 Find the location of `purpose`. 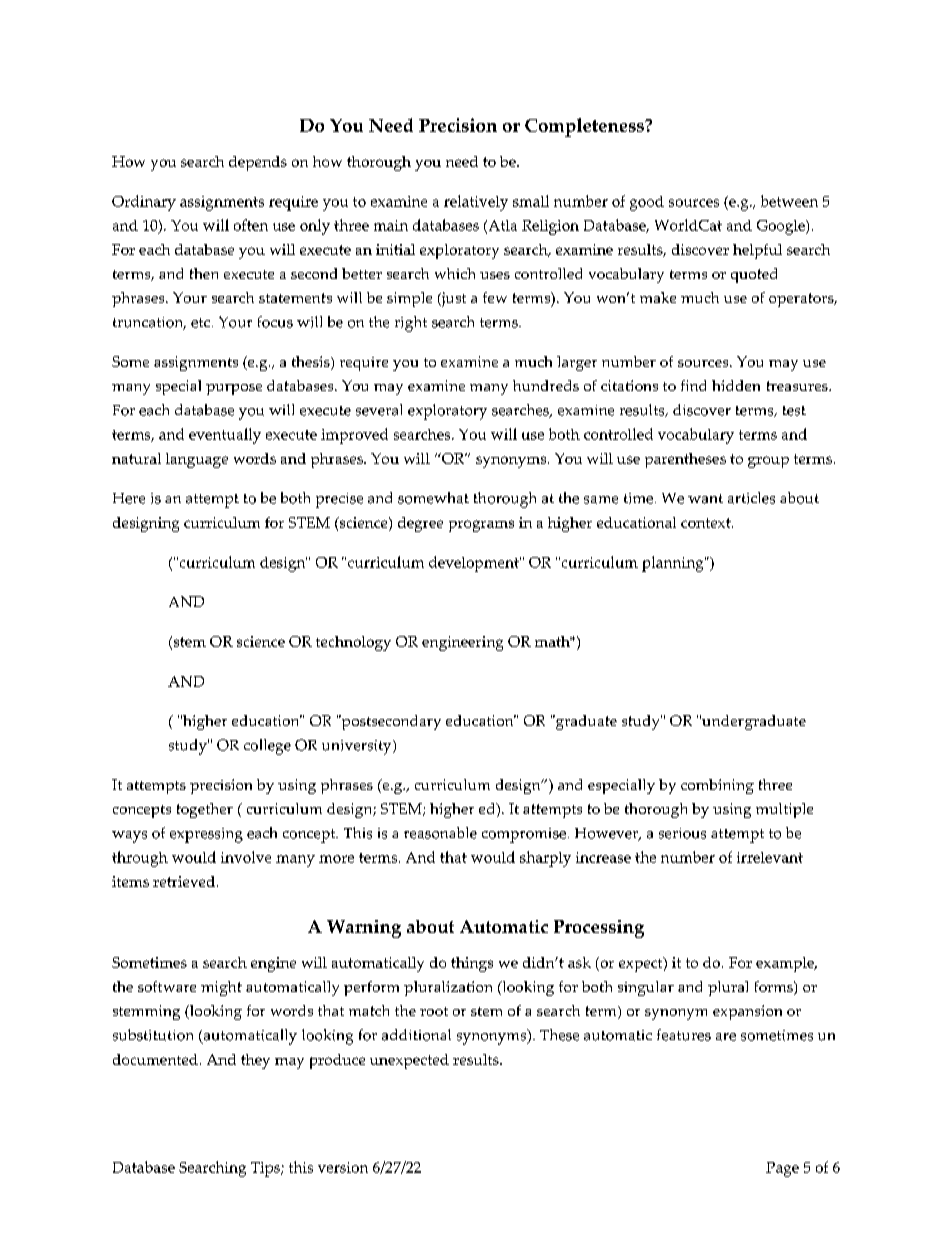

purpose is located at coordinates (234, 389).
